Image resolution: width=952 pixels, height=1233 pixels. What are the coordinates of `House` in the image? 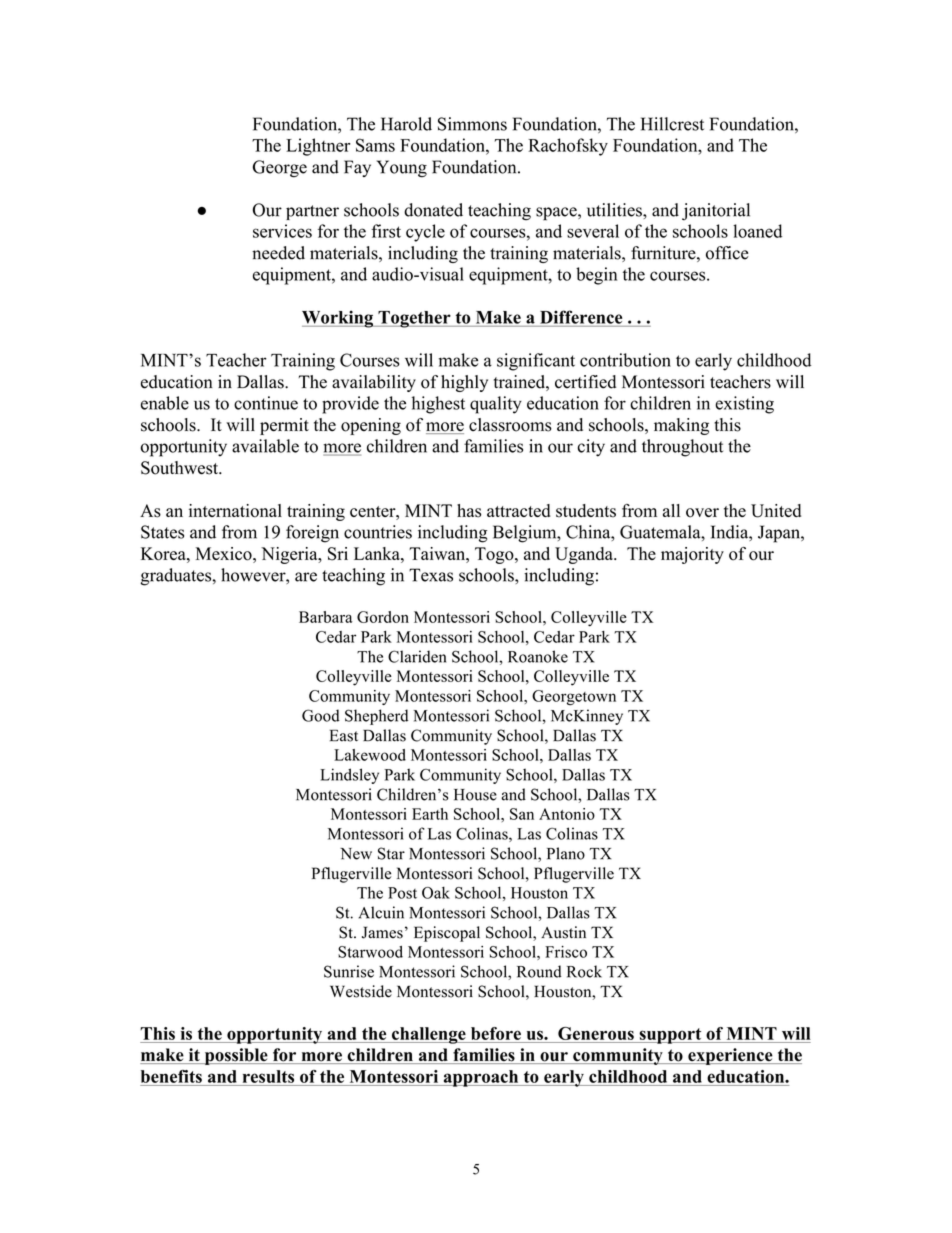 It's located at (475, 795).
